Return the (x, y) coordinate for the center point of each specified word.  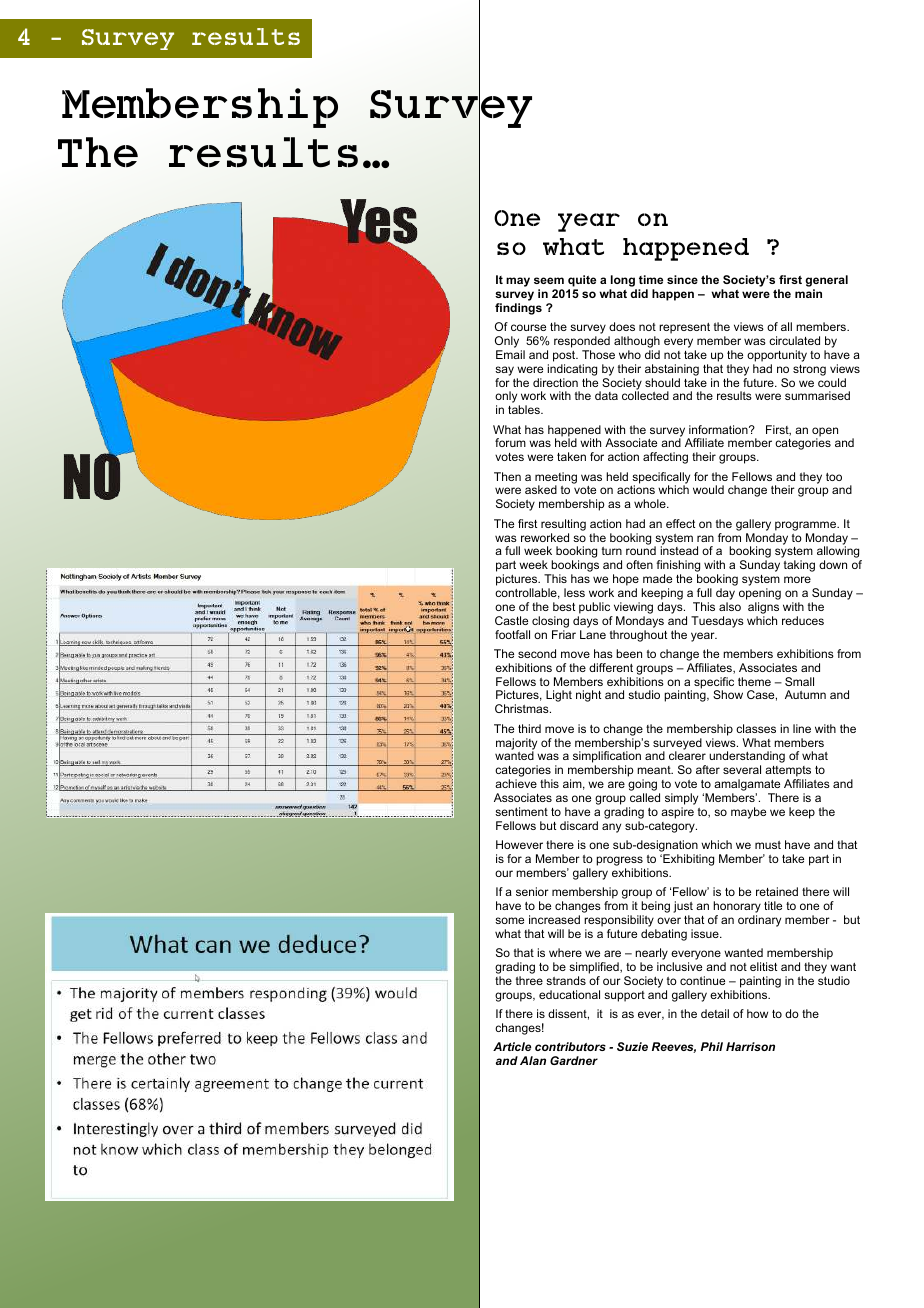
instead (679, 550)
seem (549, 280)
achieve (516, 783)
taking (799, 566)
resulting (563, 525)
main (808, 293)
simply (681, 799)
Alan (533, 1060)
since (682, 279)
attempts (788, 773)
